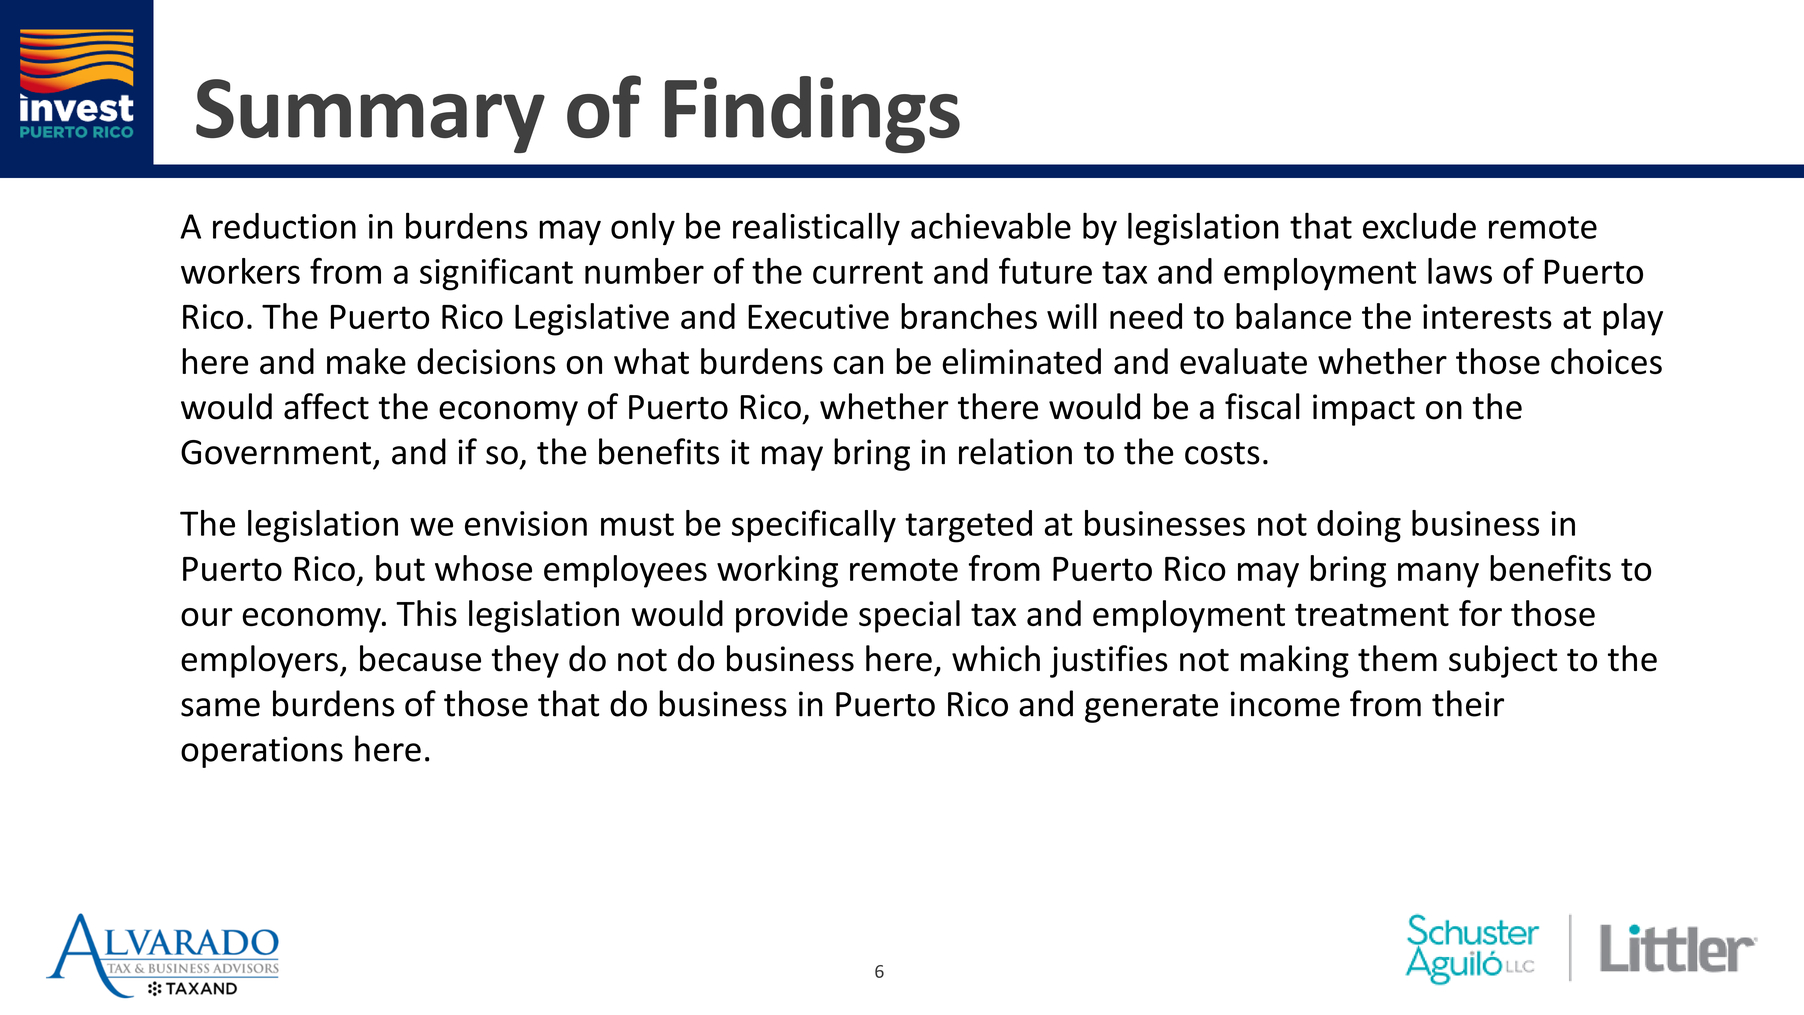 The image size is (1804, 1015). I want to click on operations, so click(262, 752).
